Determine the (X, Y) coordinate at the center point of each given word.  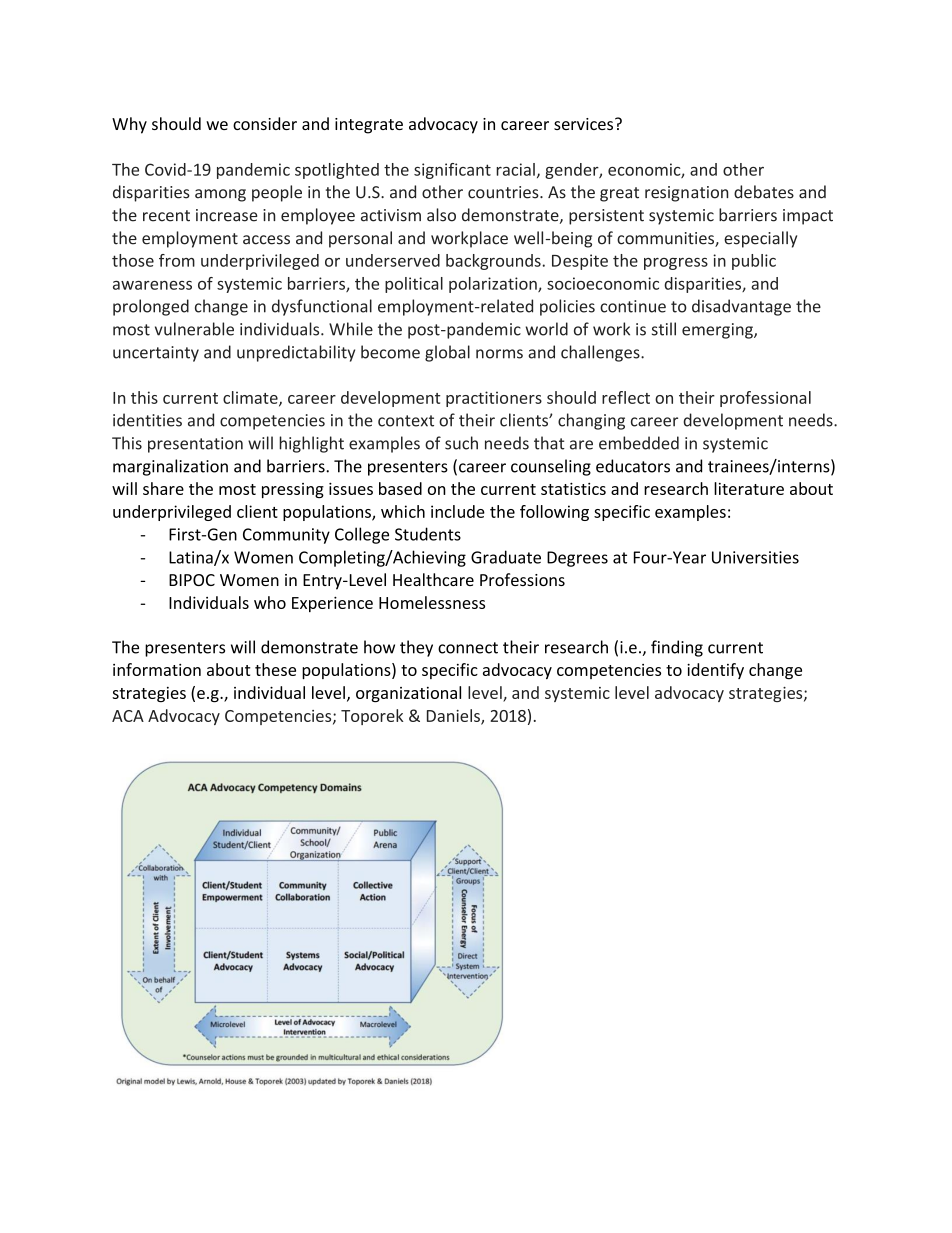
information (157, 669)
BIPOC (192, 580)
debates (764, 192)
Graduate (506, 557)
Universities (755, 557)
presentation (195, 445)
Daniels (454, 716)
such (461, 443)
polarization (494, 285)
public (754, 262)
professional (765, 399)
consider (265, 123)
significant (452, 171)
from (177, 260)
